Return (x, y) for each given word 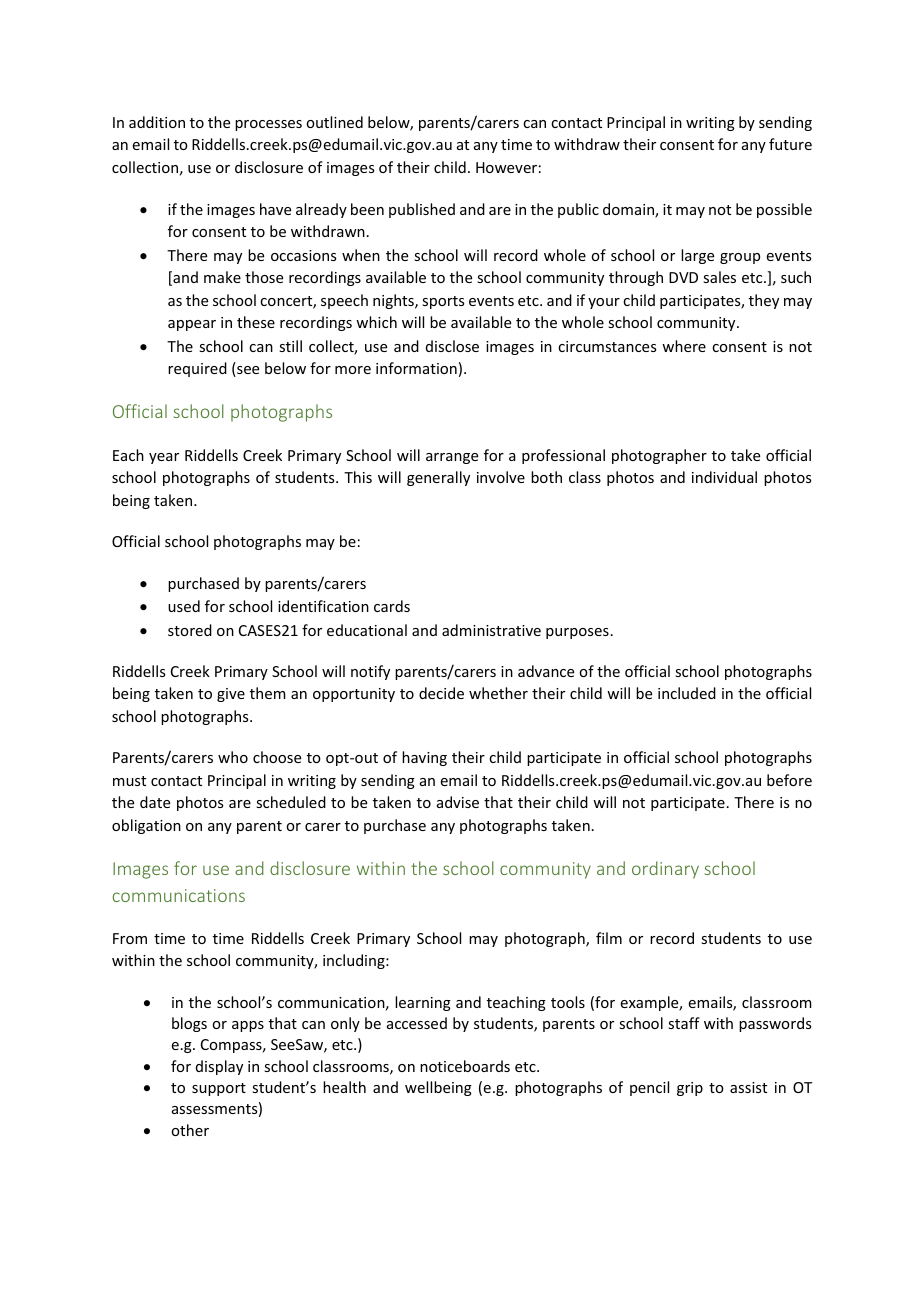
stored (190, 630)
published (422, 210)
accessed (417, 1023)
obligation (146, 826)
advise (458, 802)
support (219, 1089)
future (790, 144)
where (684, 346)
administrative (491, 630)
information (416, 368)
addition (157, 122)
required (197, 369)
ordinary (665, 870)
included (687, 693)
